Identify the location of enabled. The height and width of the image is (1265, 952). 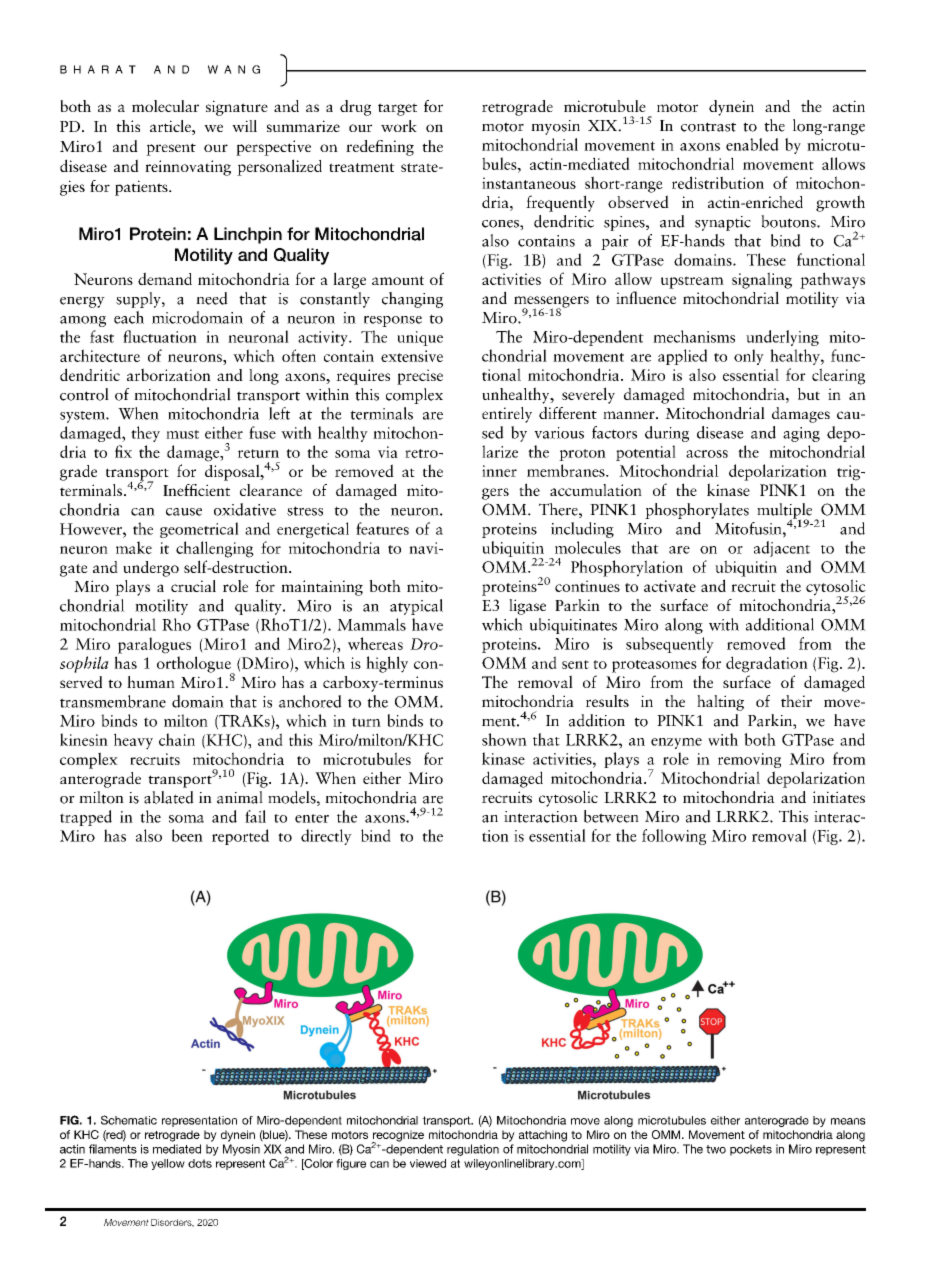
(752, 144).
